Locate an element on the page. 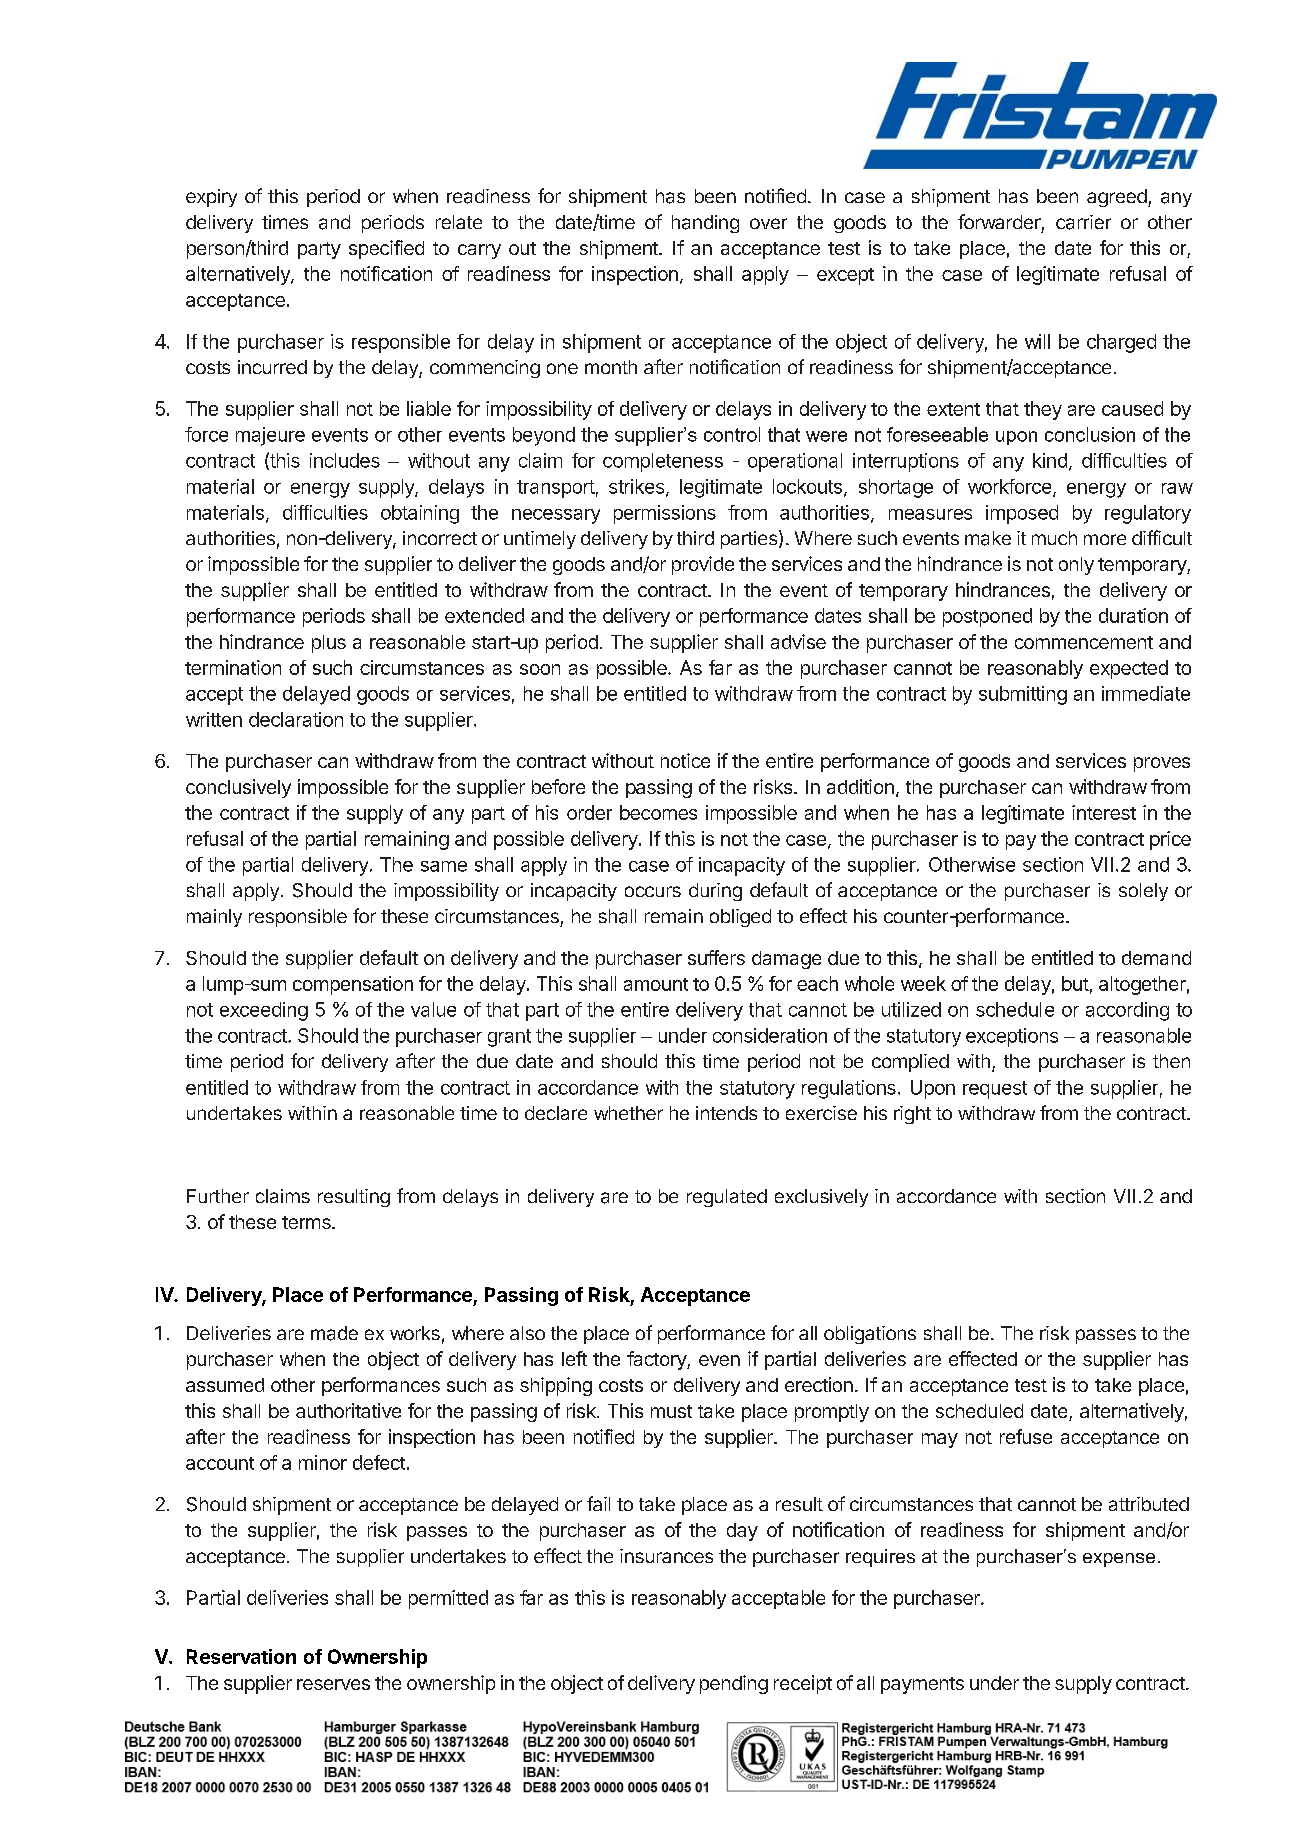 This document has width=1295, height=1831. notice is located at coordinates (685, 760).
